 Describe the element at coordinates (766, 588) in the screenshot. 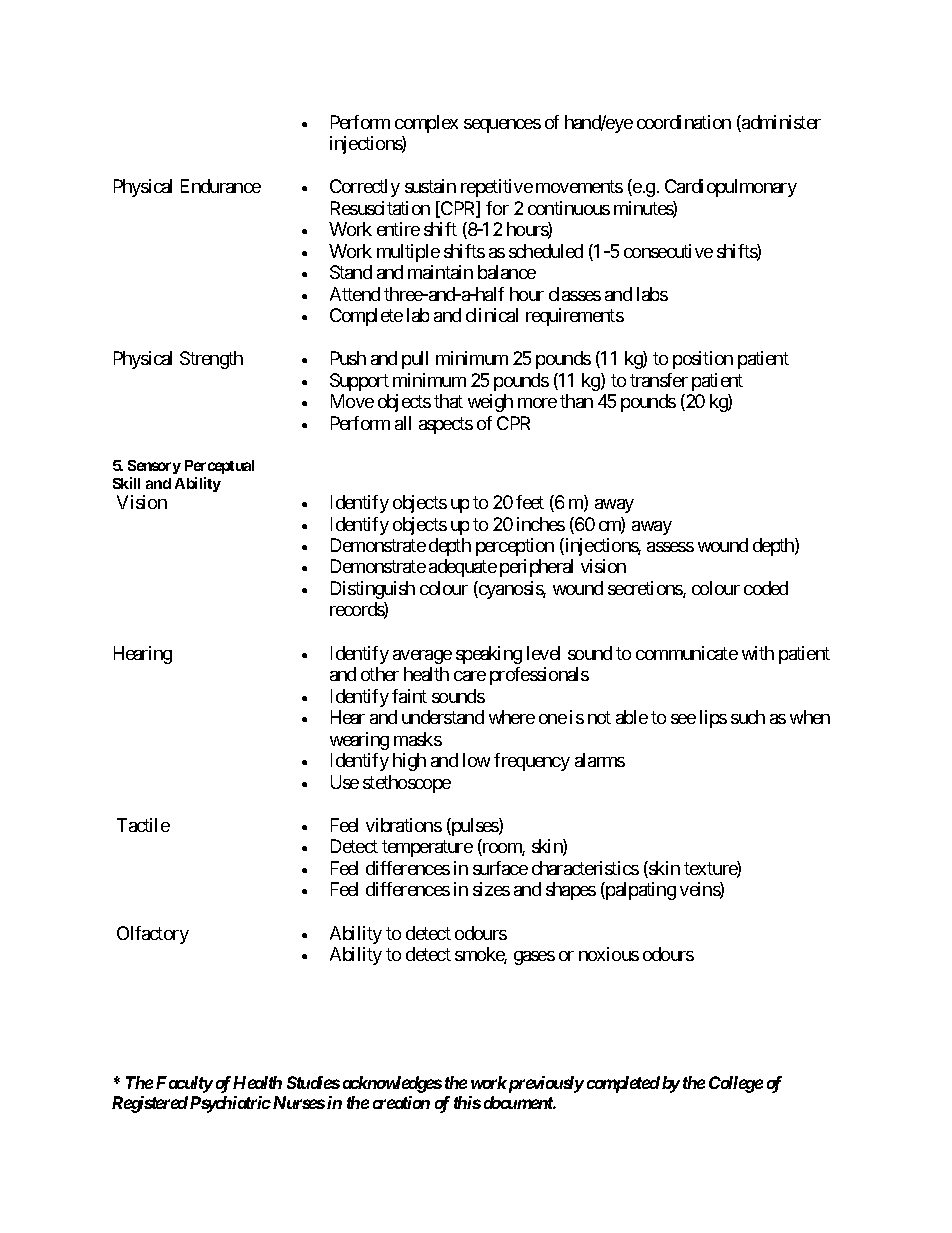

I see `coded` at that location.
